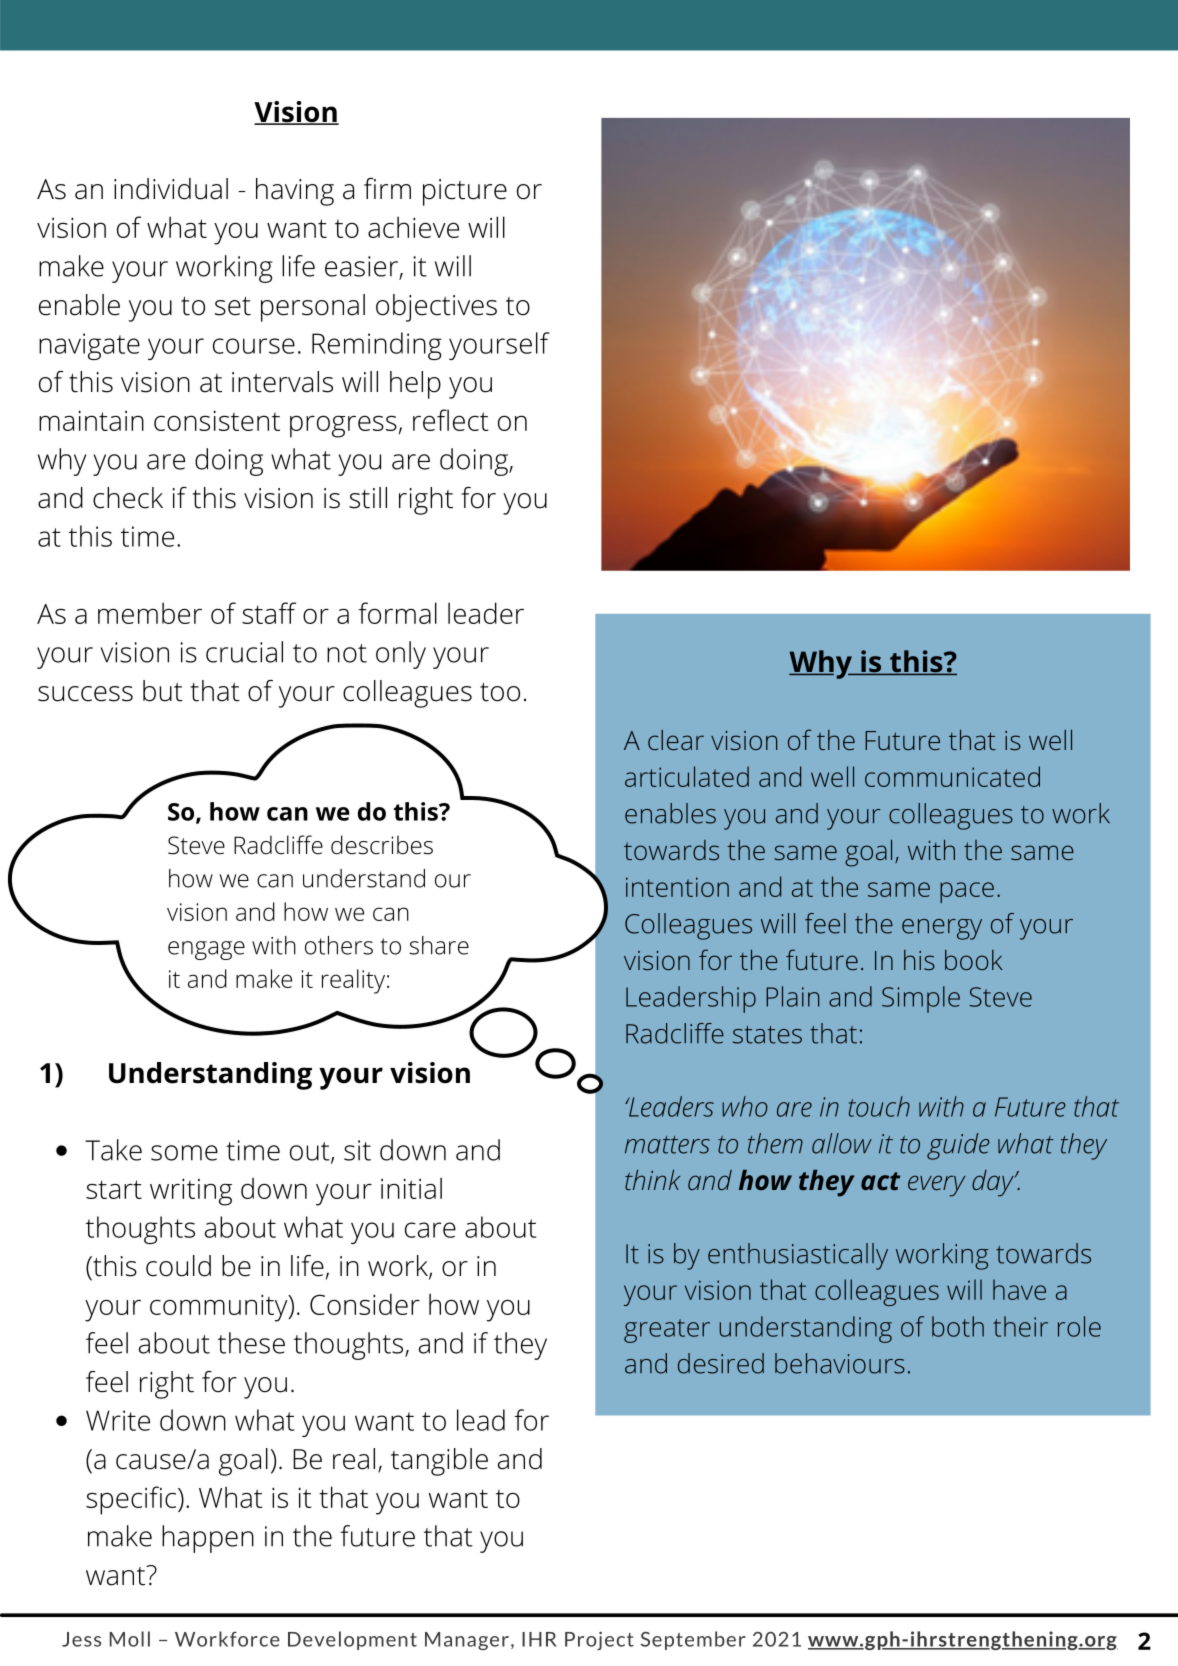 The image size is (1178, 1666). What do you see at coordinates (693, 1640) in the page?
I see `September` at bounding box center [693, 1640].
